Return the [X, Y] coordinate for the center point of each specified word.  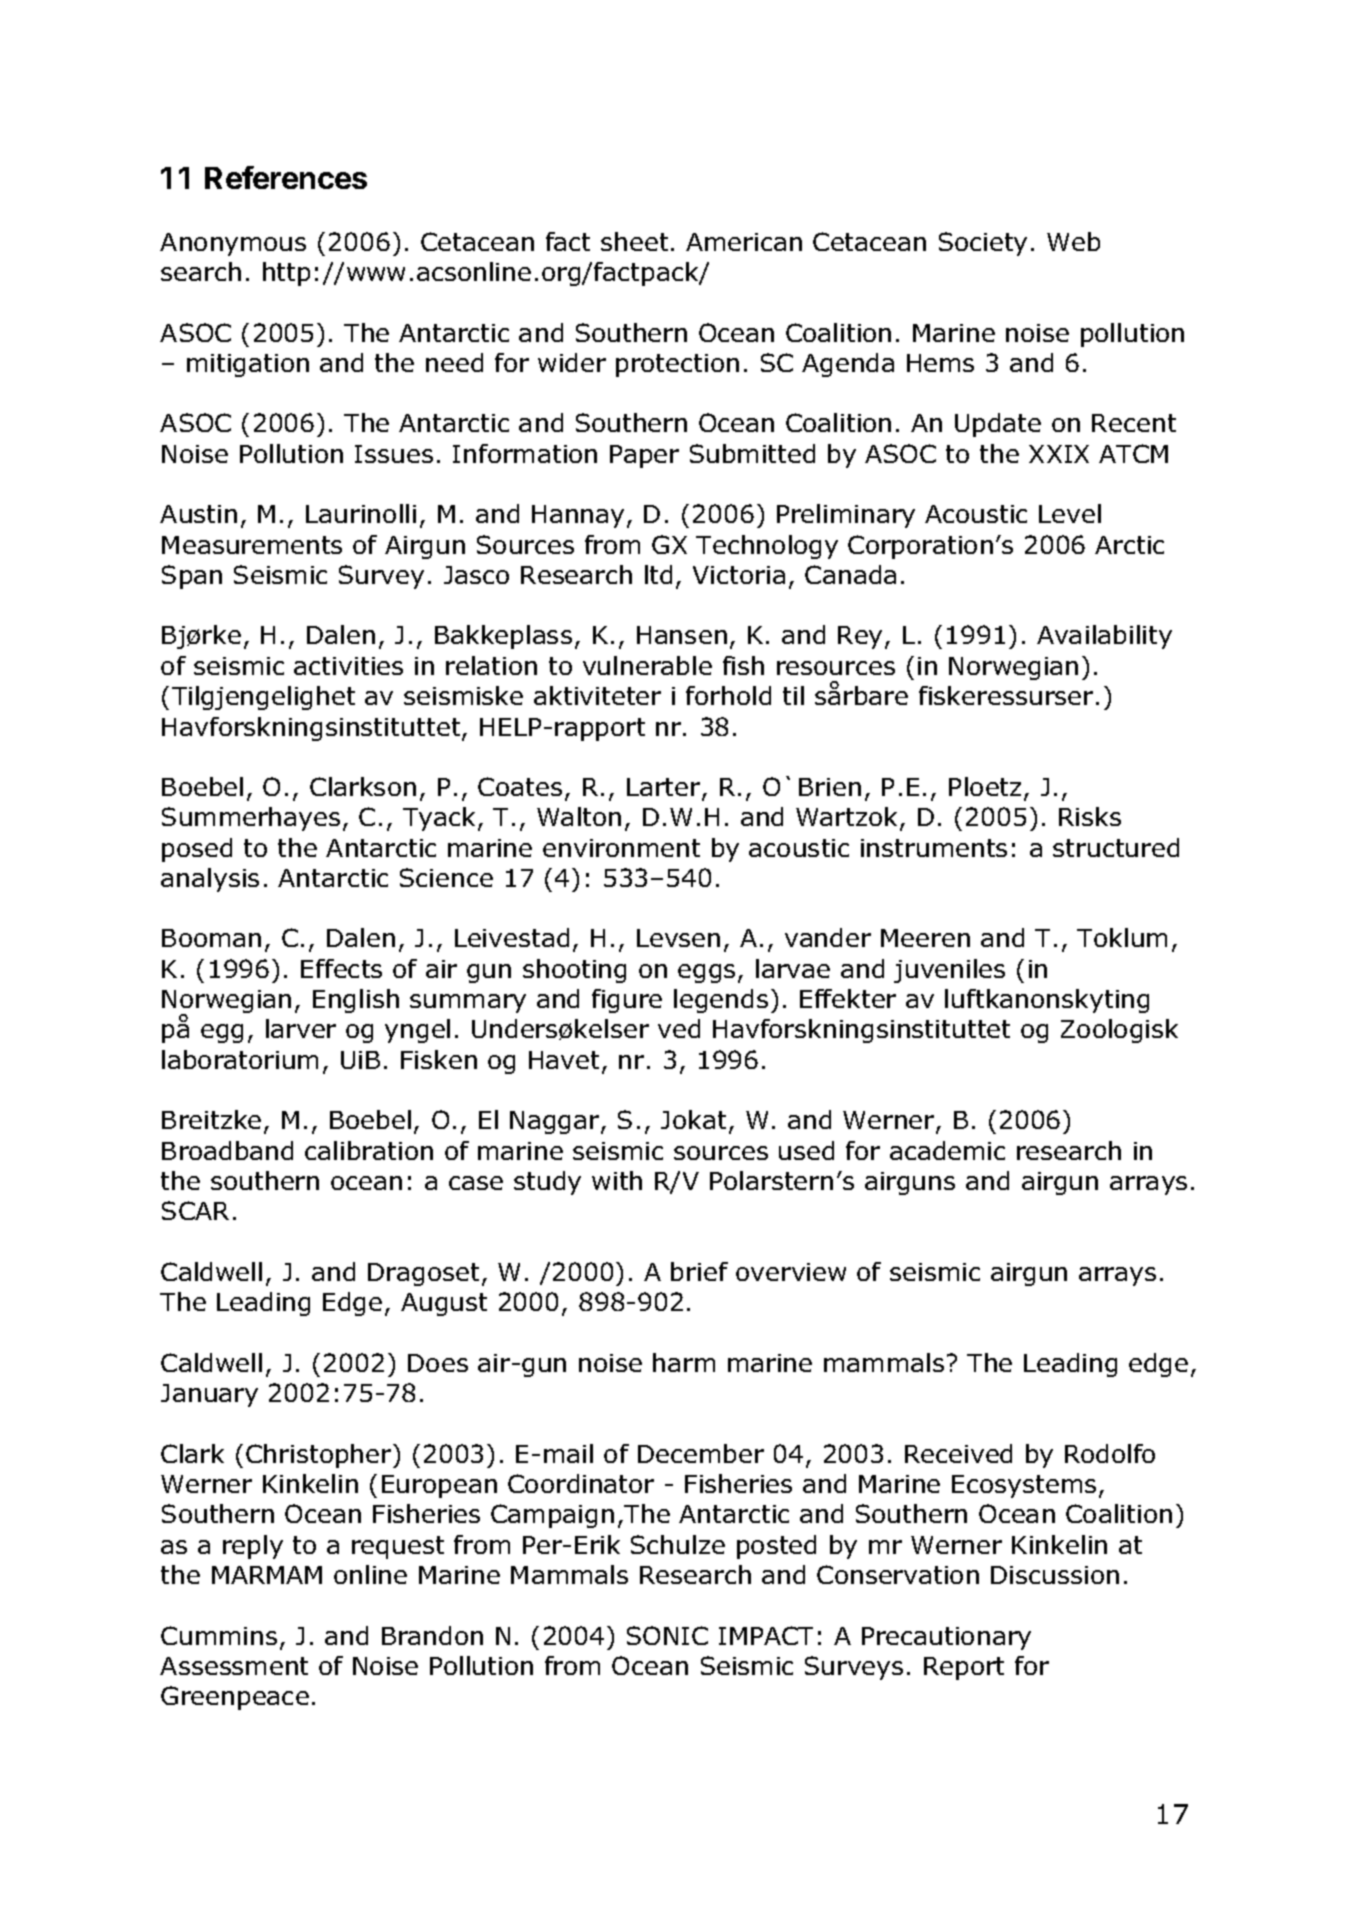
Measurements [252, 545]
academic [947, 1150]
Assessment [234, 1666]
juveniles [949, 971]
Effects [341, 968]
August [444, 1304]
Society [983, 244]
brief [699, 1271]
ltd [658, 574]
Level [1070, 513]
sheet [634, 241]
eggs [706, 973]
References [286, 177]
